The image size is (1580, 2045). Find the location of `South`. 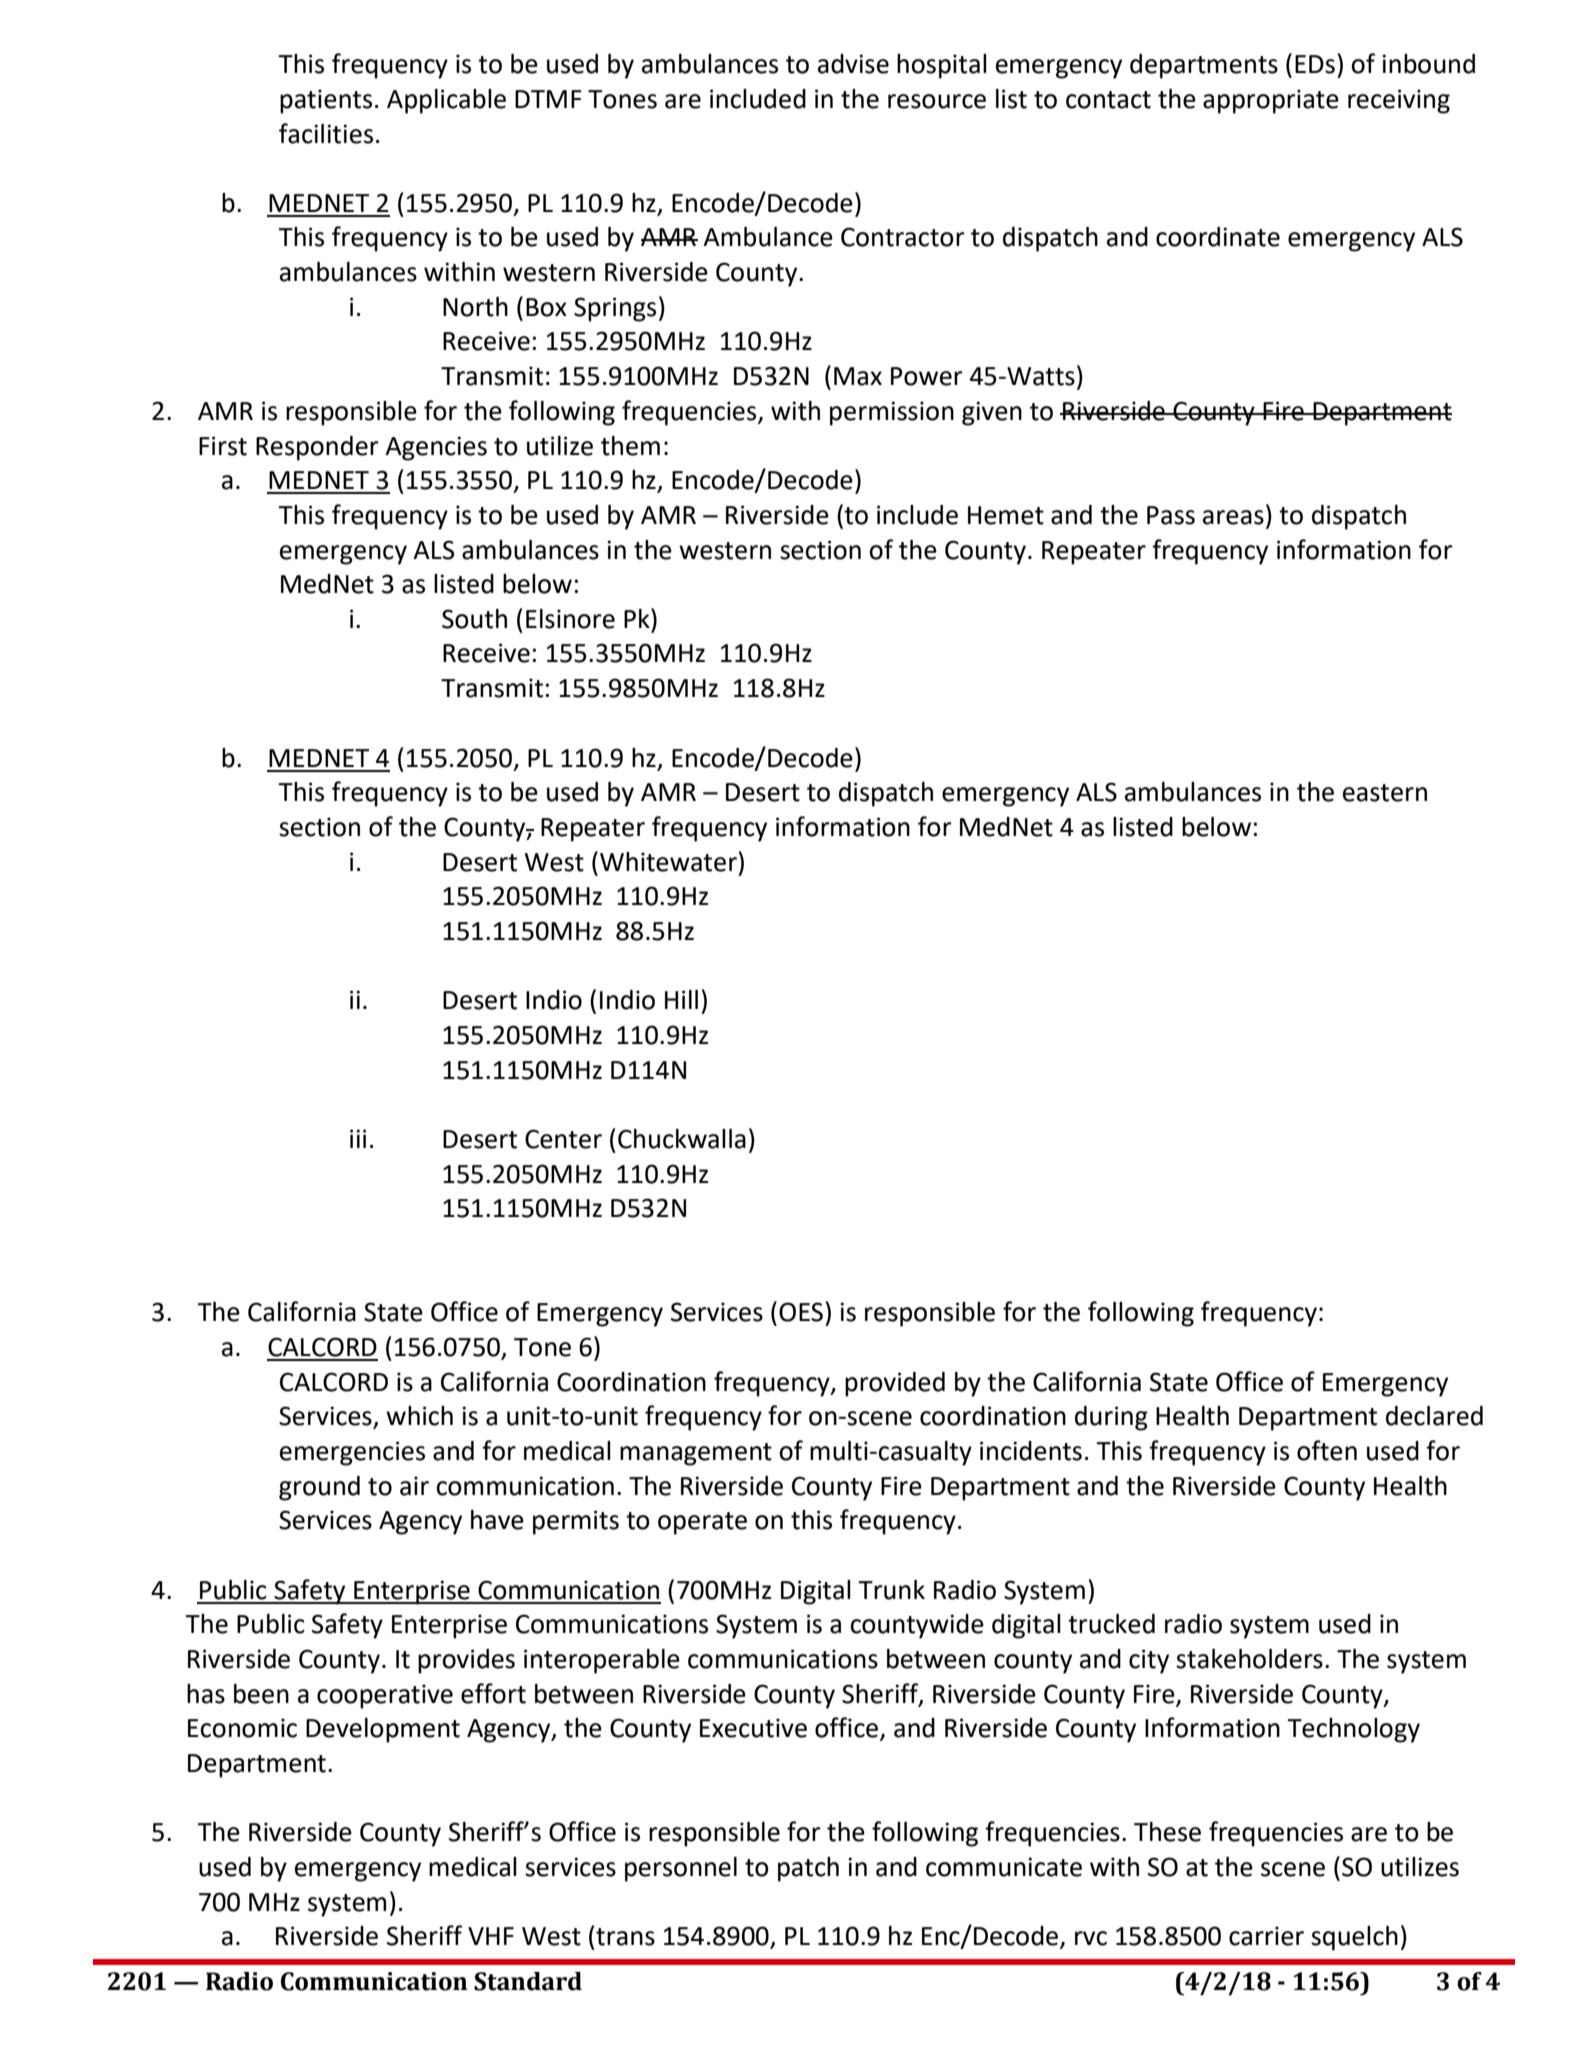

South is located at coordinates (474, 619).
